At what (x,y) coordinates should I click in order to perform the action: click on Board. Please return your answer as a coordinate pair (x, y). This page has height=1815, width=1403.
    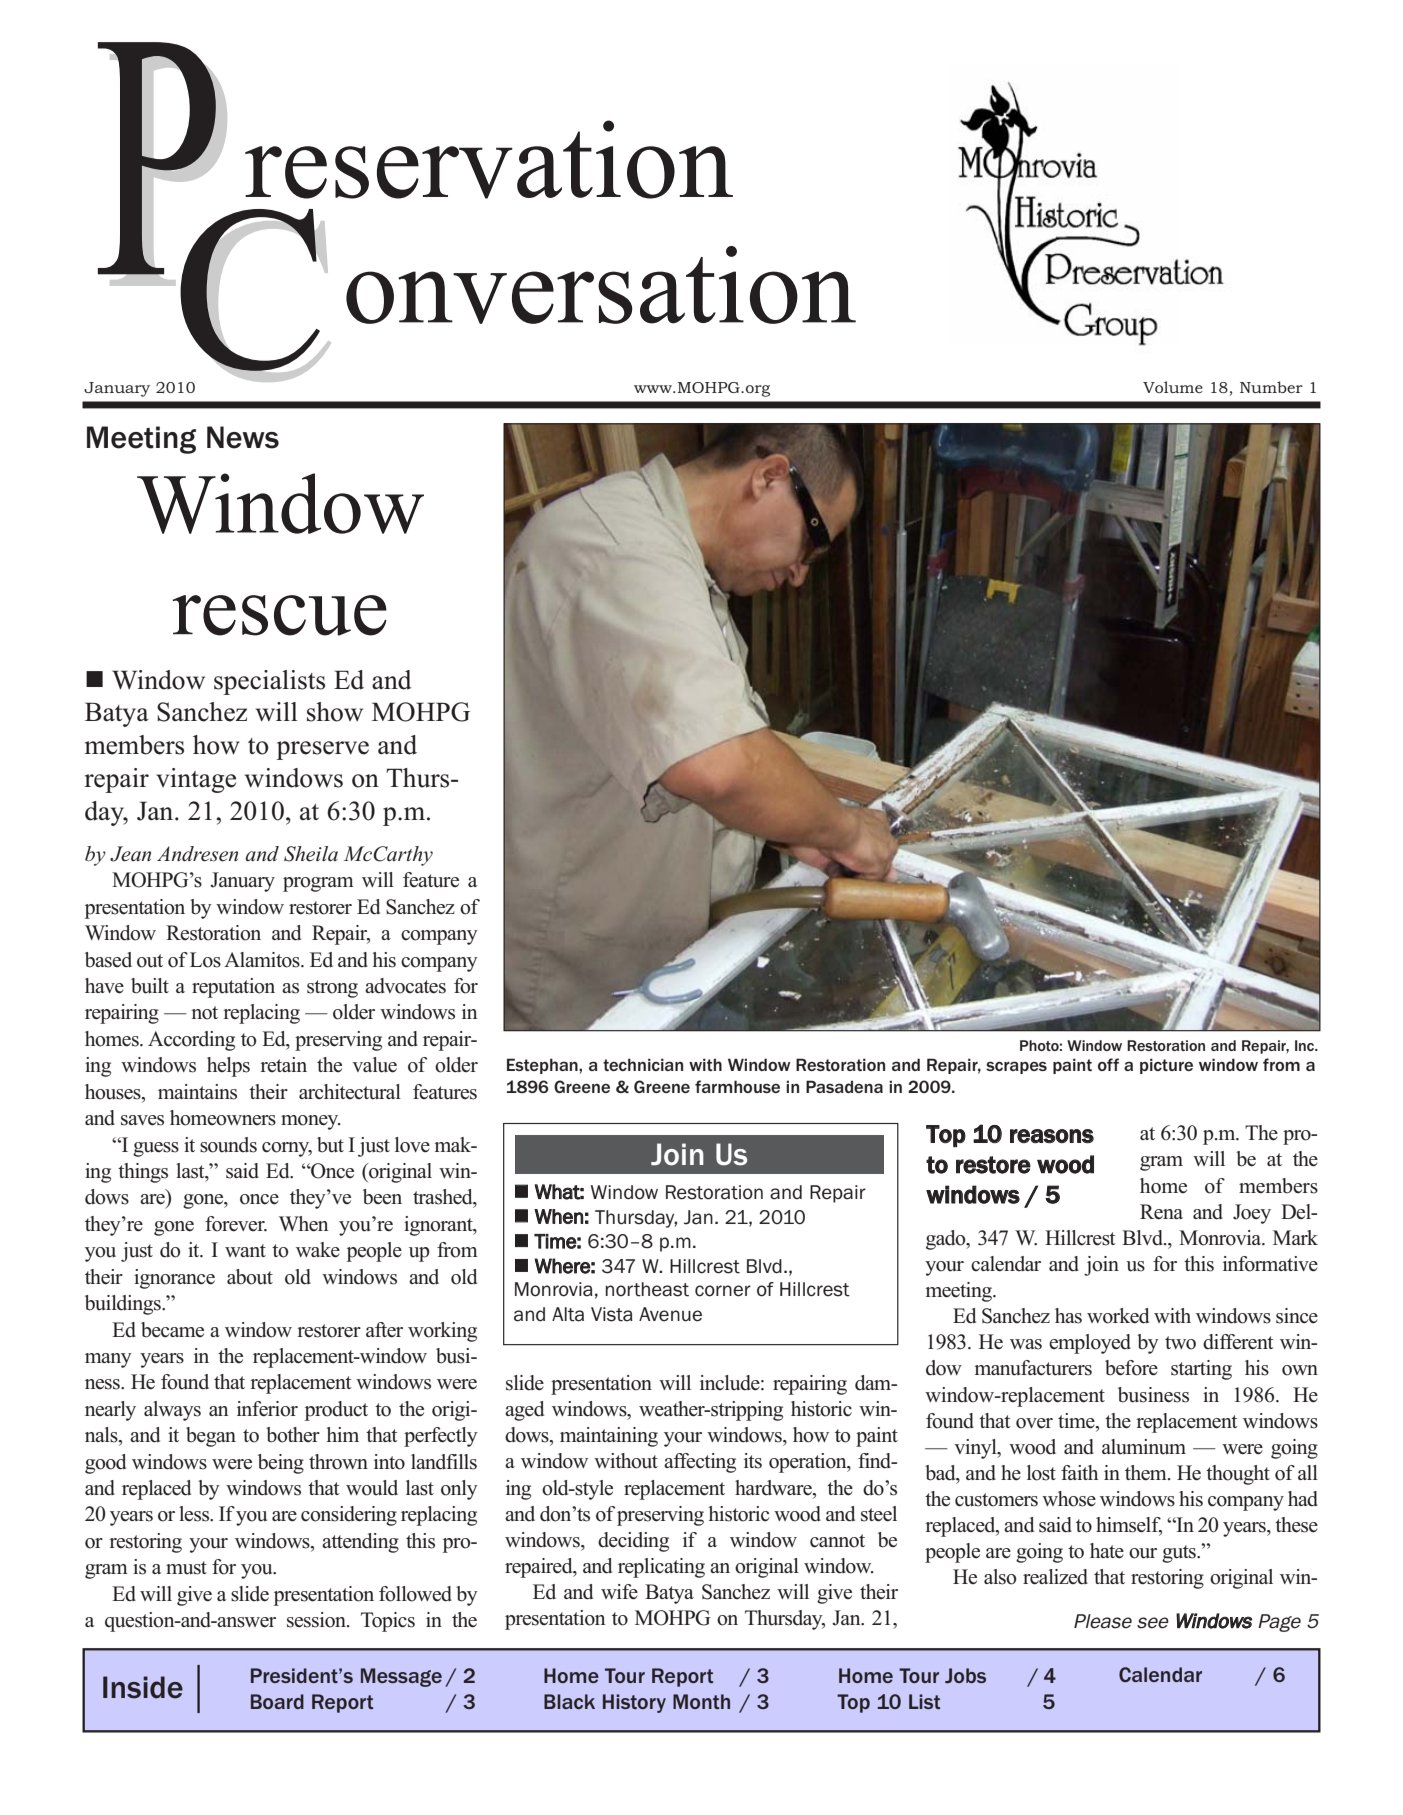
    Looking at the image, I should click on (277, 1701).
